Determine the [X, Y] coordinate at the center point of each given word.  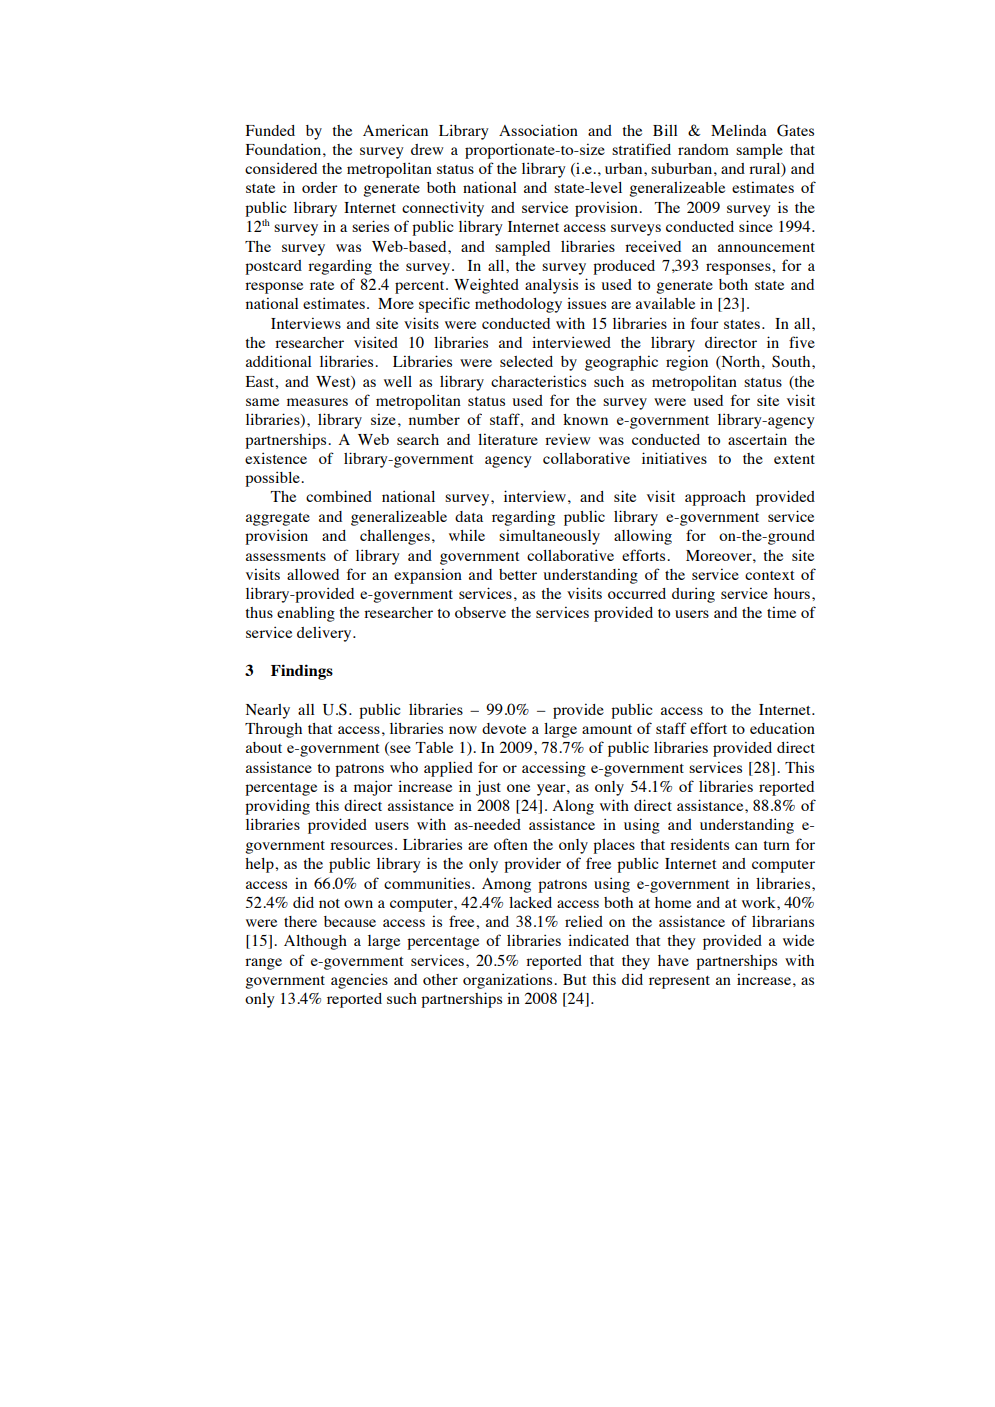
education [782, 728]
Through [273, 730]
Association [538, 130]
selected [526, 361]
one [518, 788]
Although [315, 942]
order [320, 187]
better [518, 574]
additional [279, 361]
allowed [313, 574]
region [687, 363]
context [769, 575]
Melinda [739, 130]
